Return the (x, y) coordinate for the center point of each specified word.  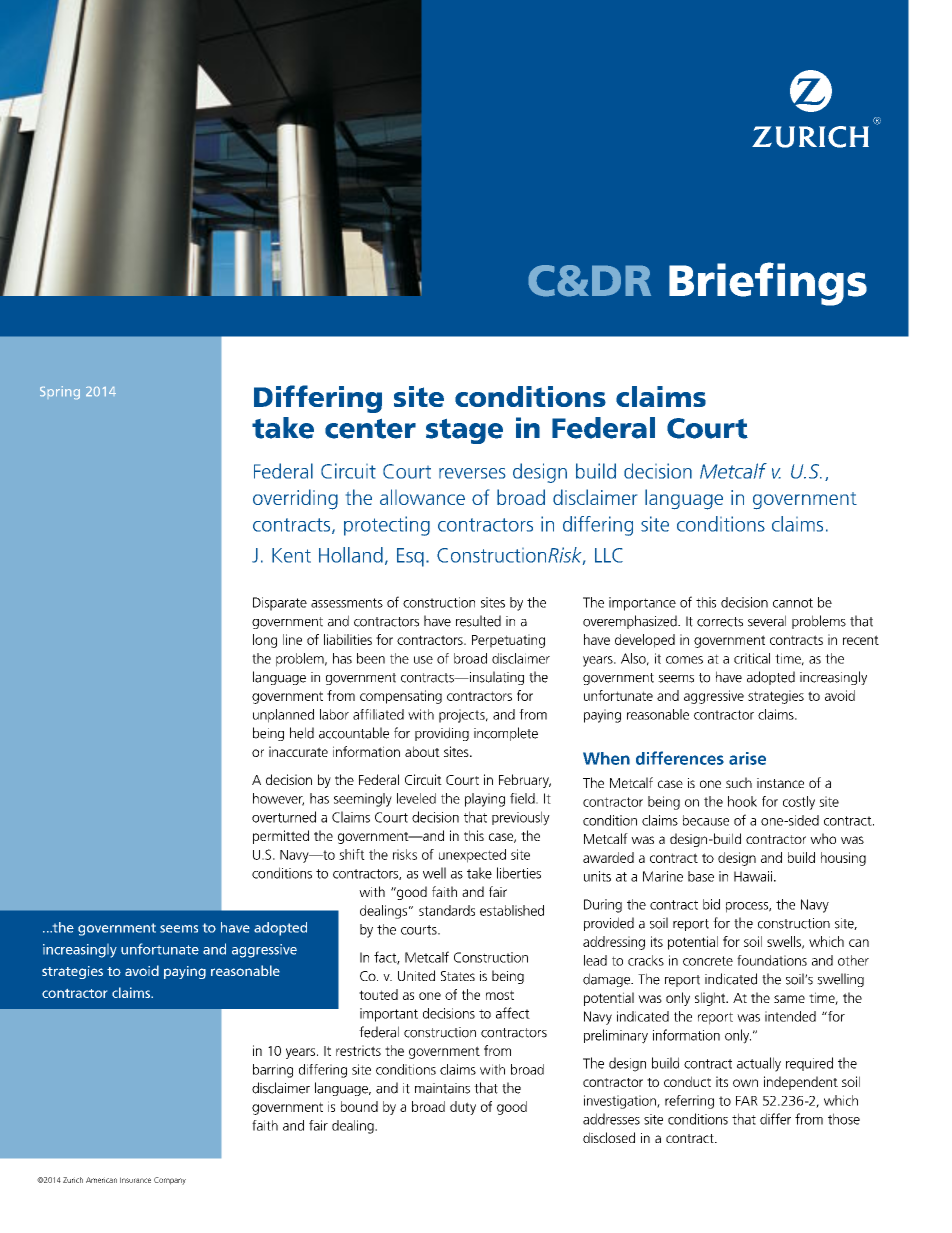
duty (463, 1108)
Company (170, 1181)
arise (747, 758)
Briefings (768, 284)
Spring (60, 392)
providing (442, 734)
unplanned (283, 716)
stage (464, 431)
